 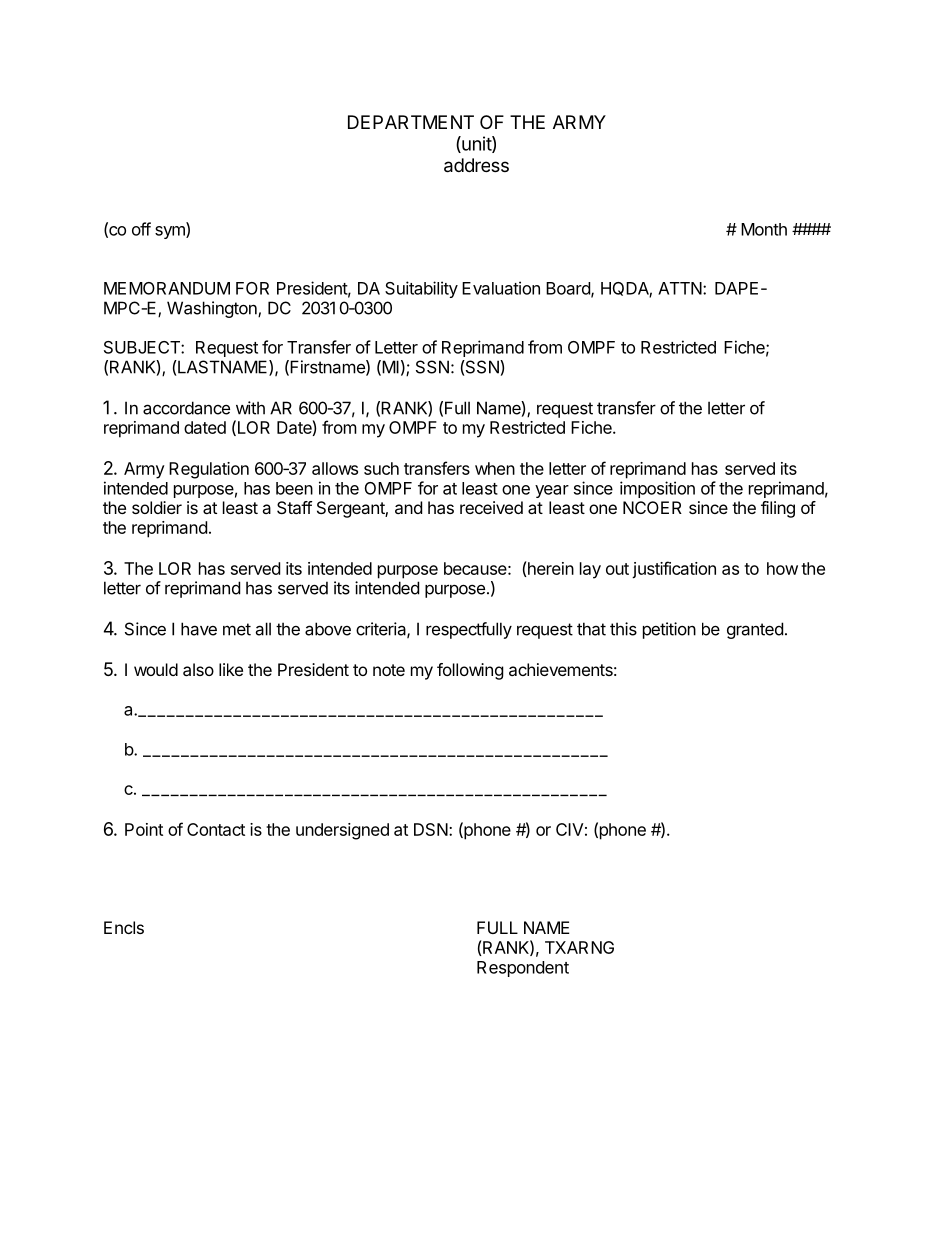 I want to click on received, so click(x=491, y=507).
